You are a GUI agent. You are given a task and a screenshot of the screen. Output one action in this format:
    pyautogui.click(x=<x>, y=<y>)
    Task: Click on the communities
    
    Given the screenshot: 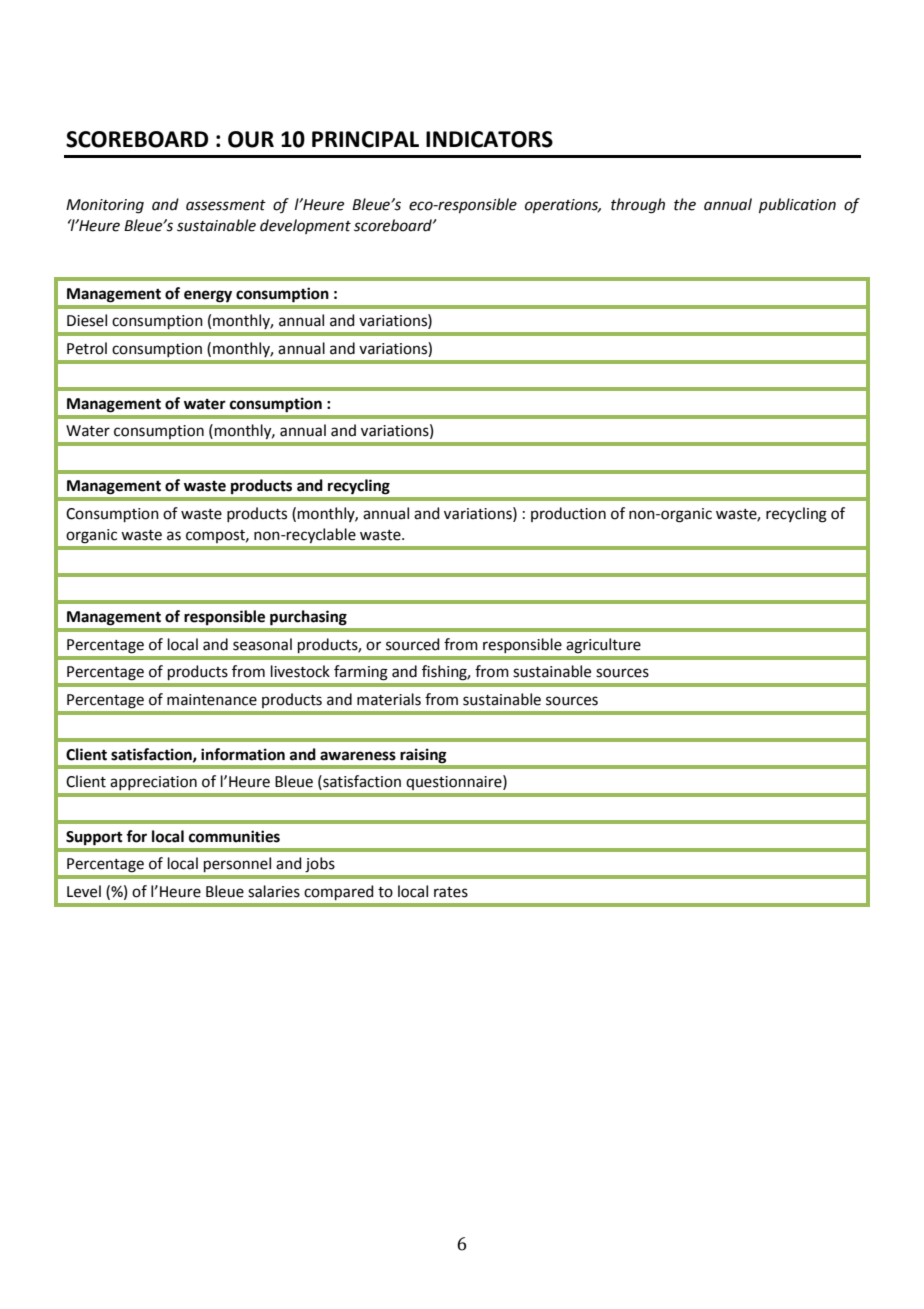 What is the action you would take?
    pyautogui.click(x=234, y=836)
